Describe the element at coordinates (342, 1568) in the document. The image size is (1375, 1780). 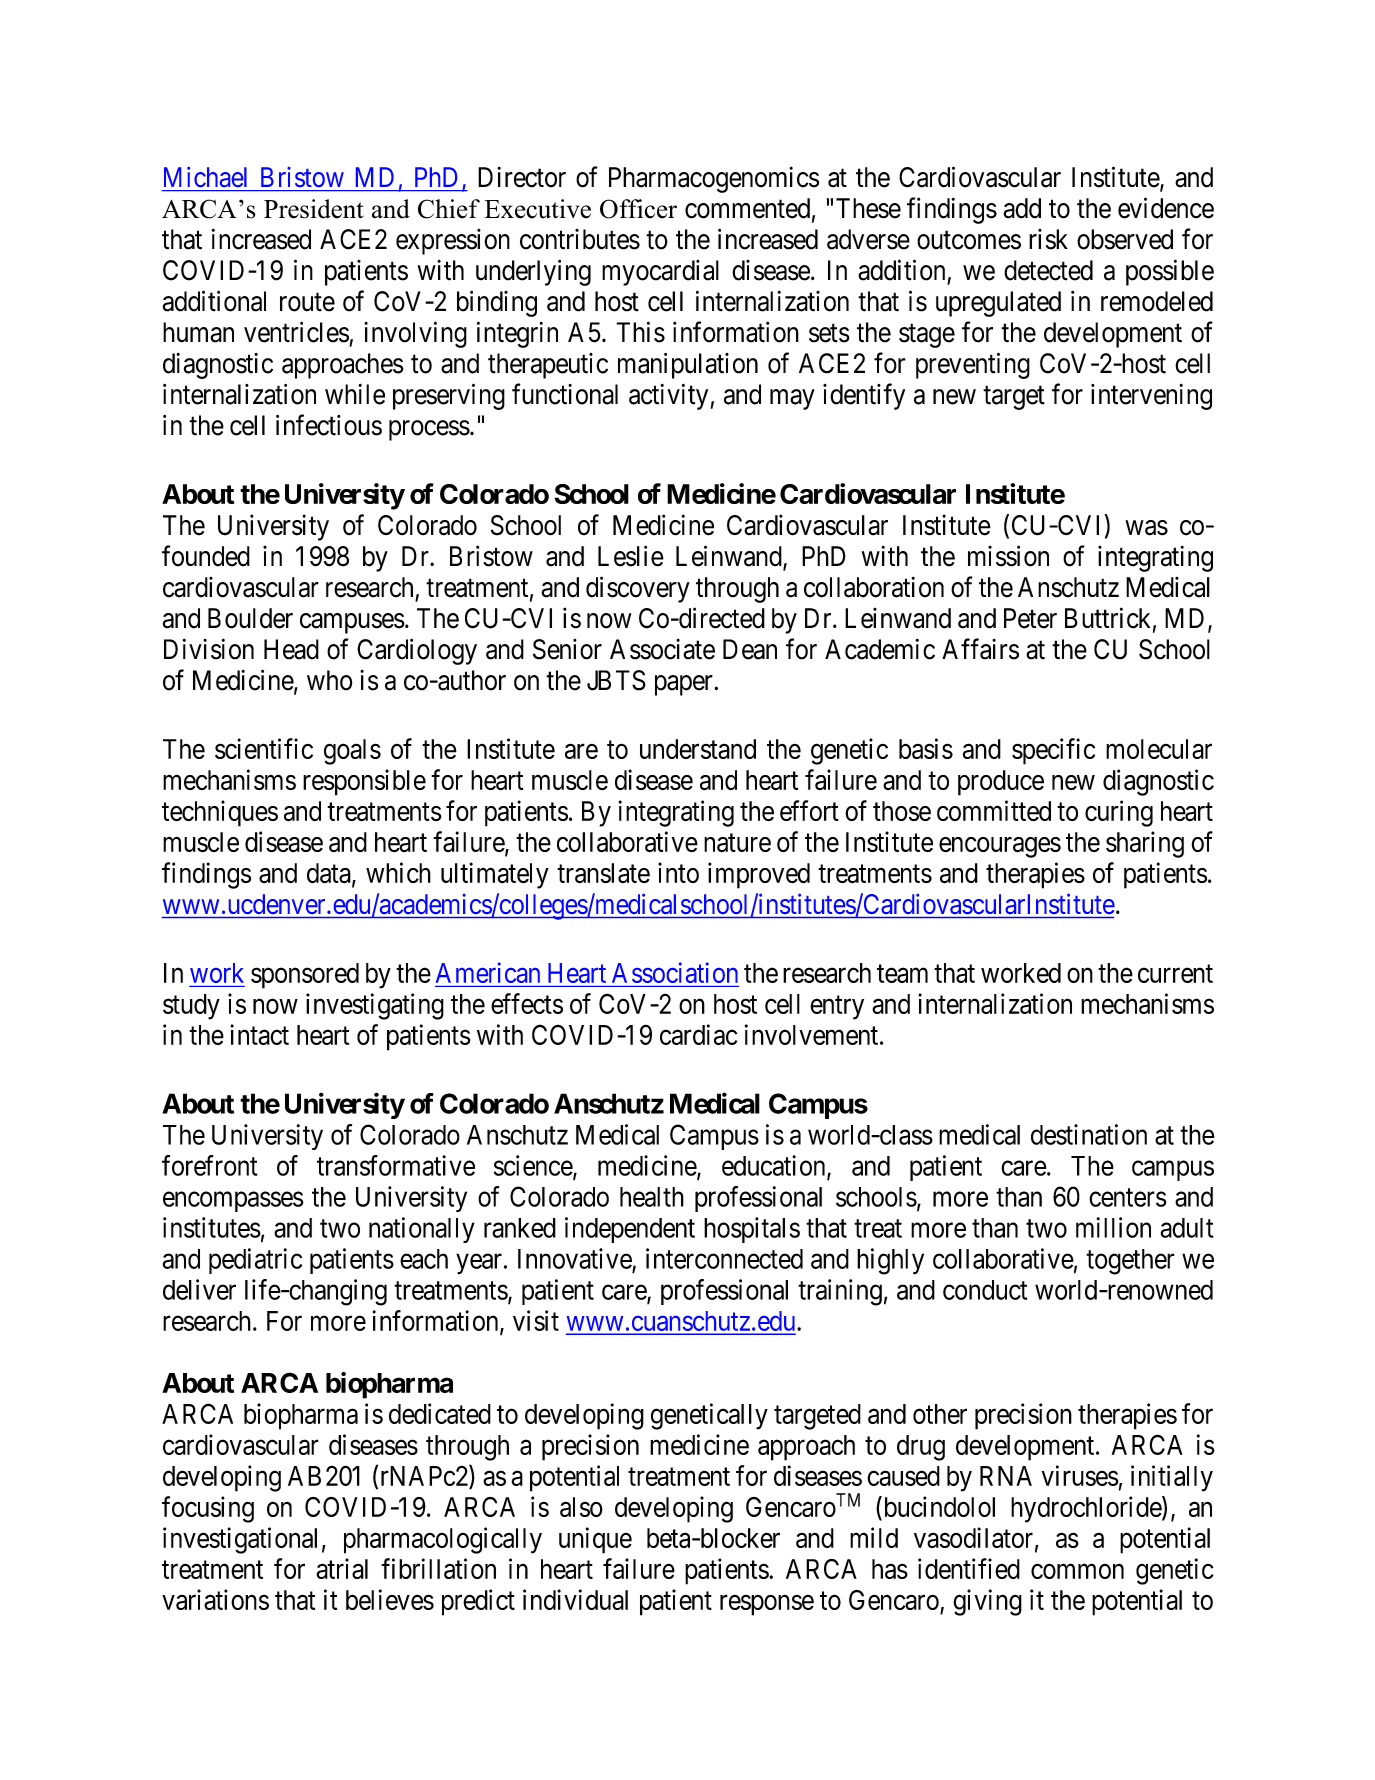
I see `atrial` at that location.
